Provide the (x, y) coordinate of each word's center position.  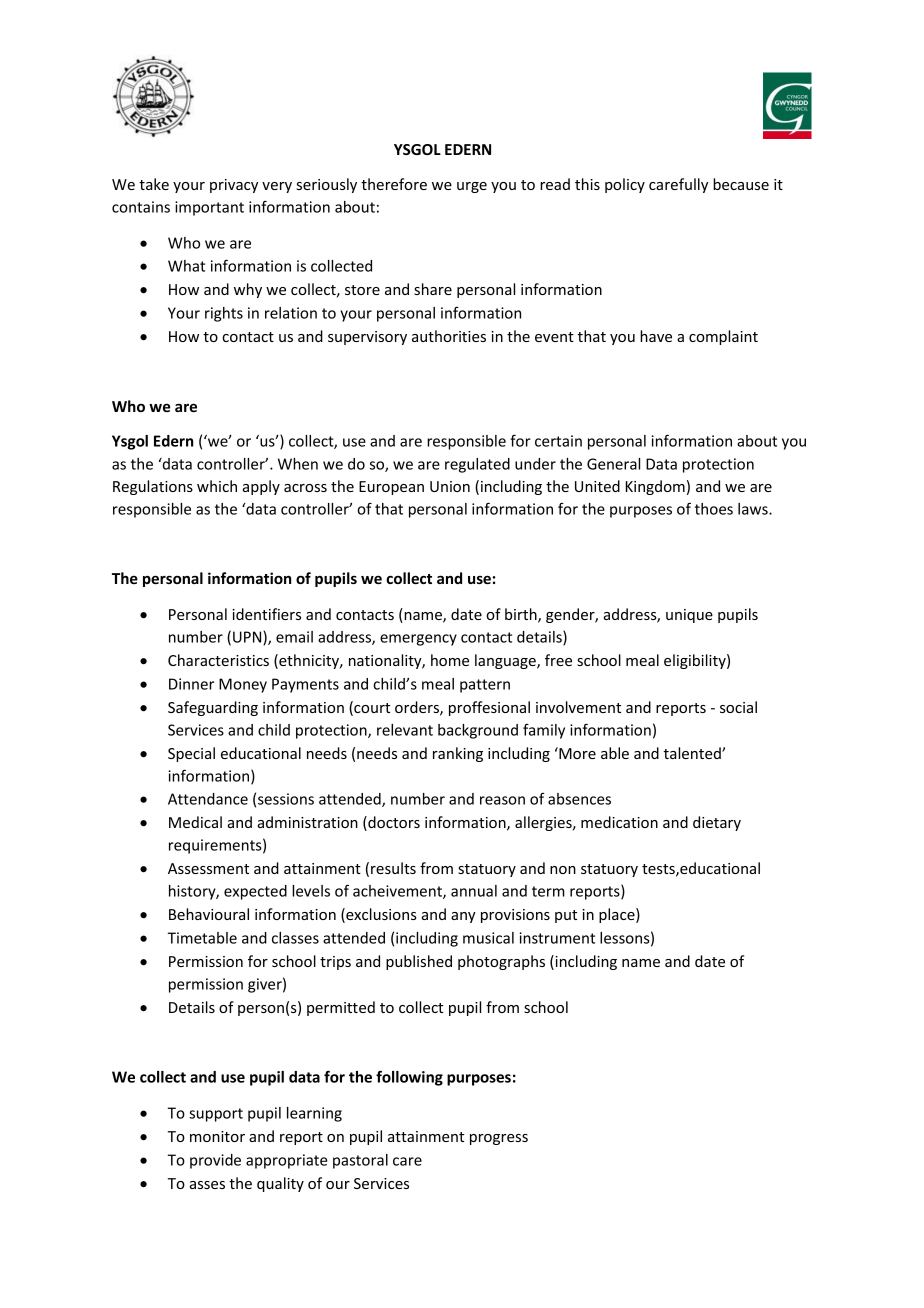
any (463, 917)
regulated (477, 465)
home (450, 660)
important (209, 208)
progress (499, 1139)
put (566, 916)
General (613, 464)
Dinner (191, 684)
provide (215, 1161)
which (217, 486)
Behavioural (209, 914)
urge (472, 187)
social (738, 707)
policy (625, 185)
